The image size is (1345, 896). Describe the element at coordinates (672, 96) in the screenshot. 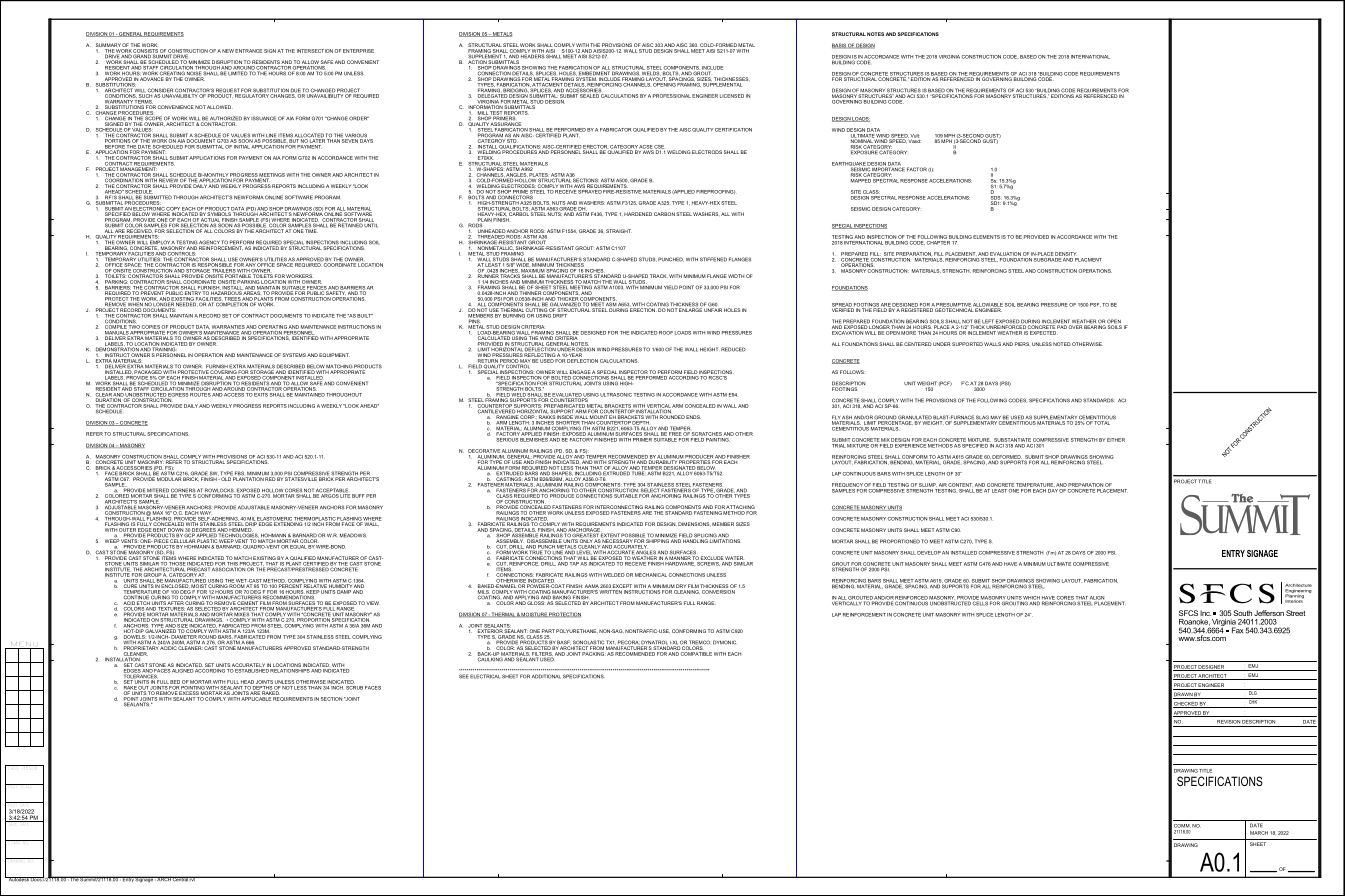

I see `PROFESSIONAL` at that location.
